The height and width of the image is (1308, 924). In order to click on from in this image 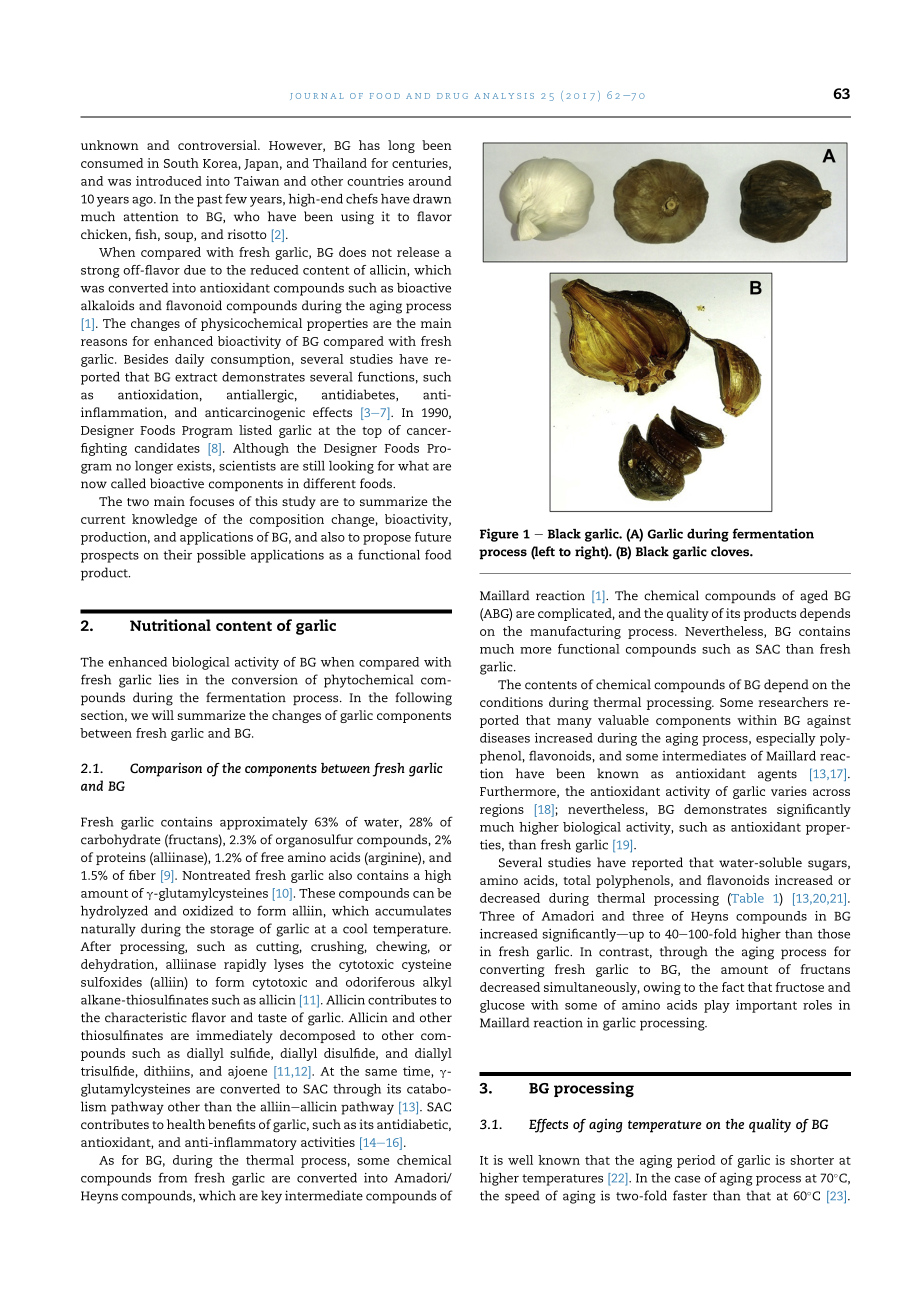, I will do `click(172, 1177)`.
